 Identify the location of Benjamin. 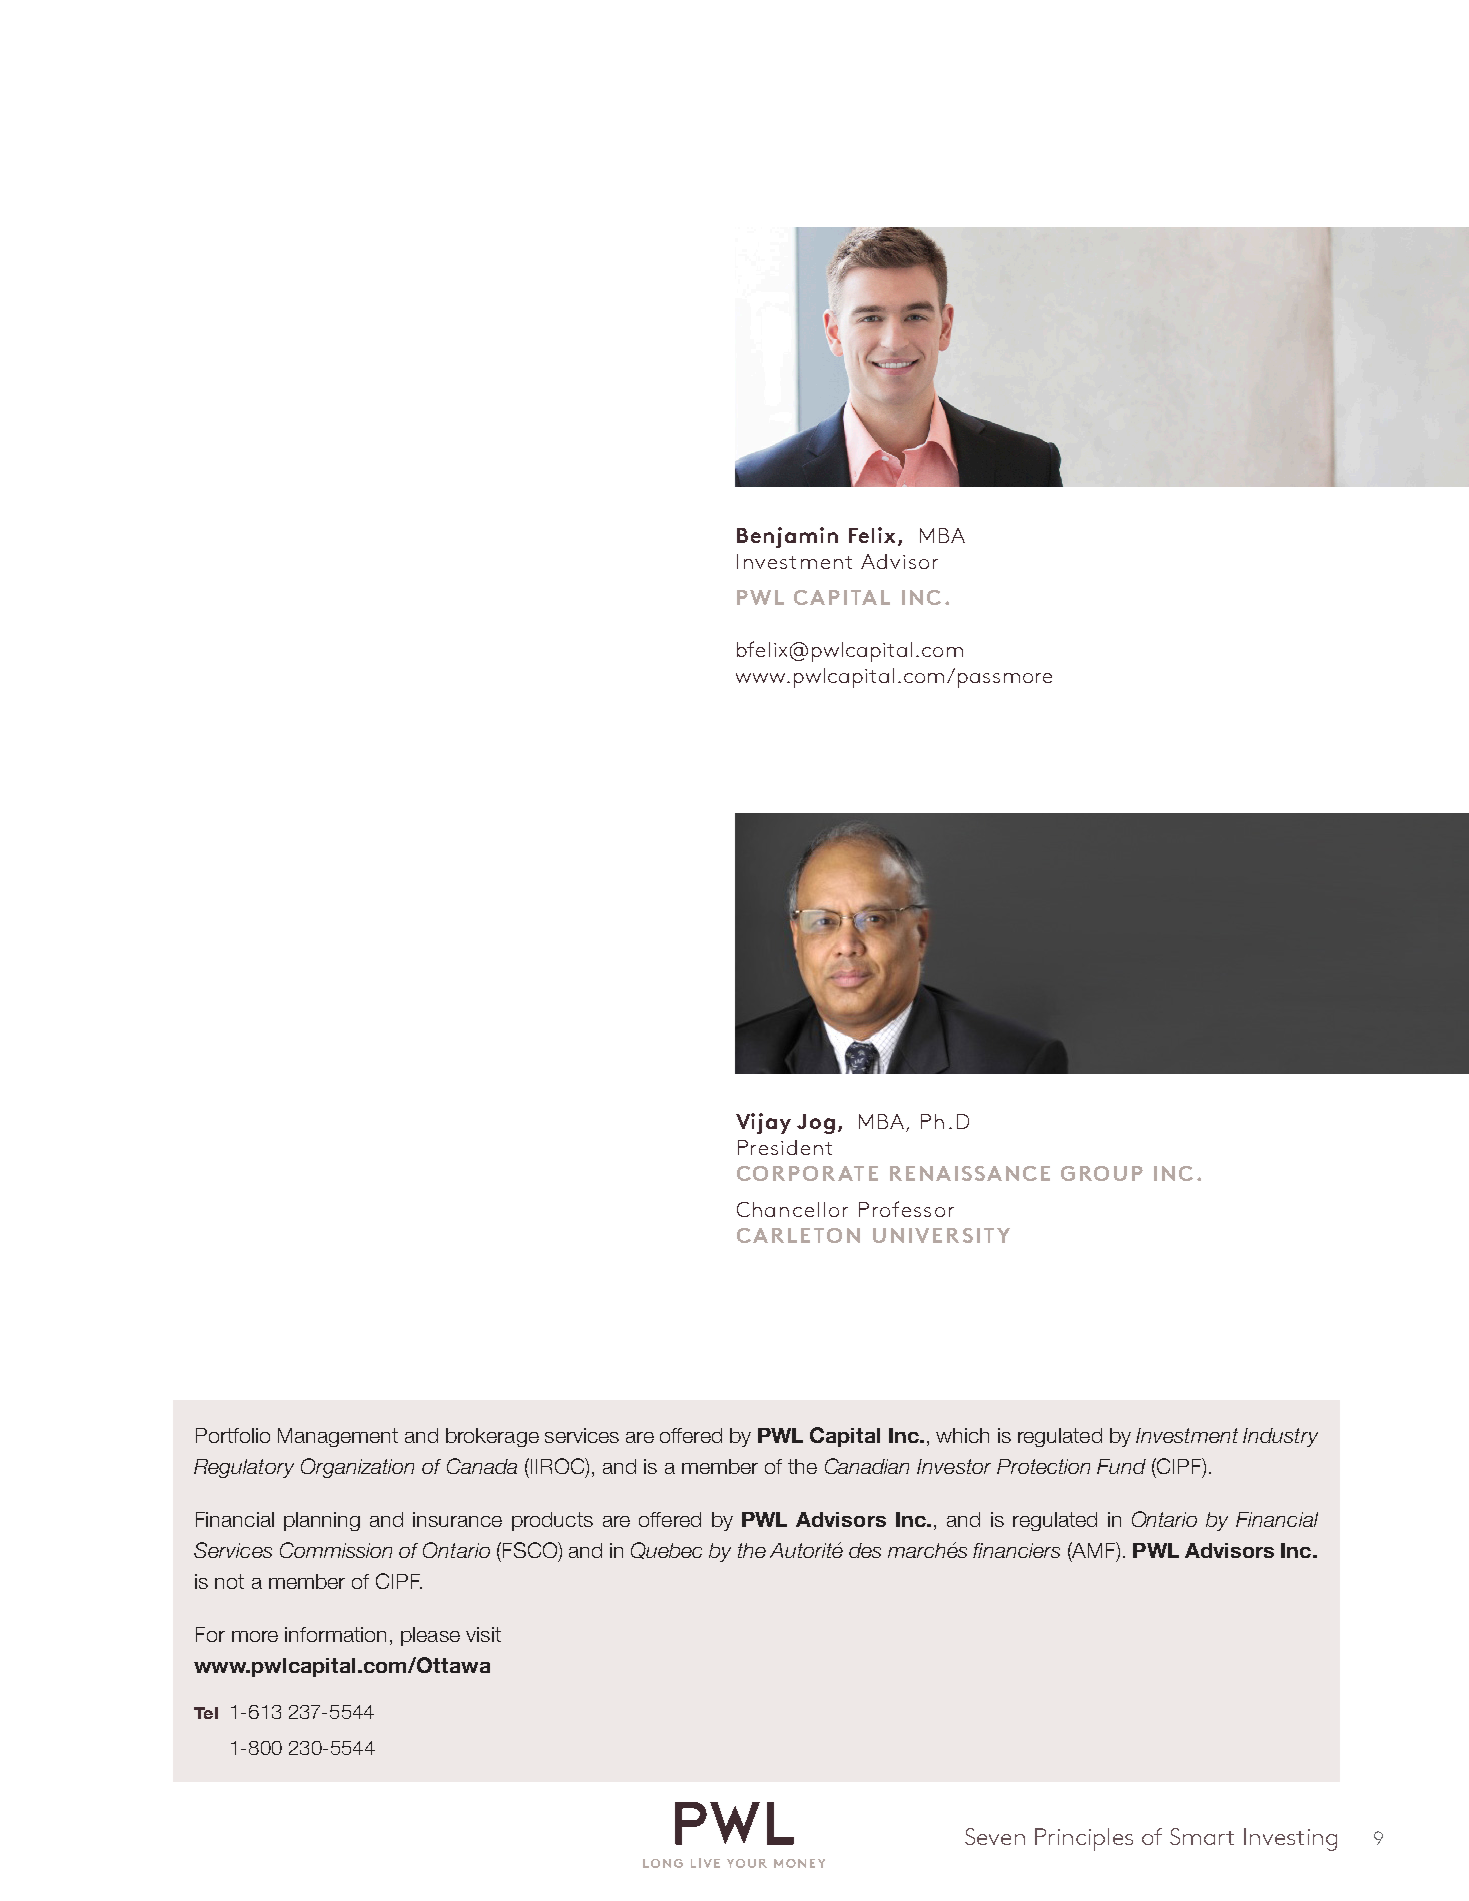
(787, 537).
